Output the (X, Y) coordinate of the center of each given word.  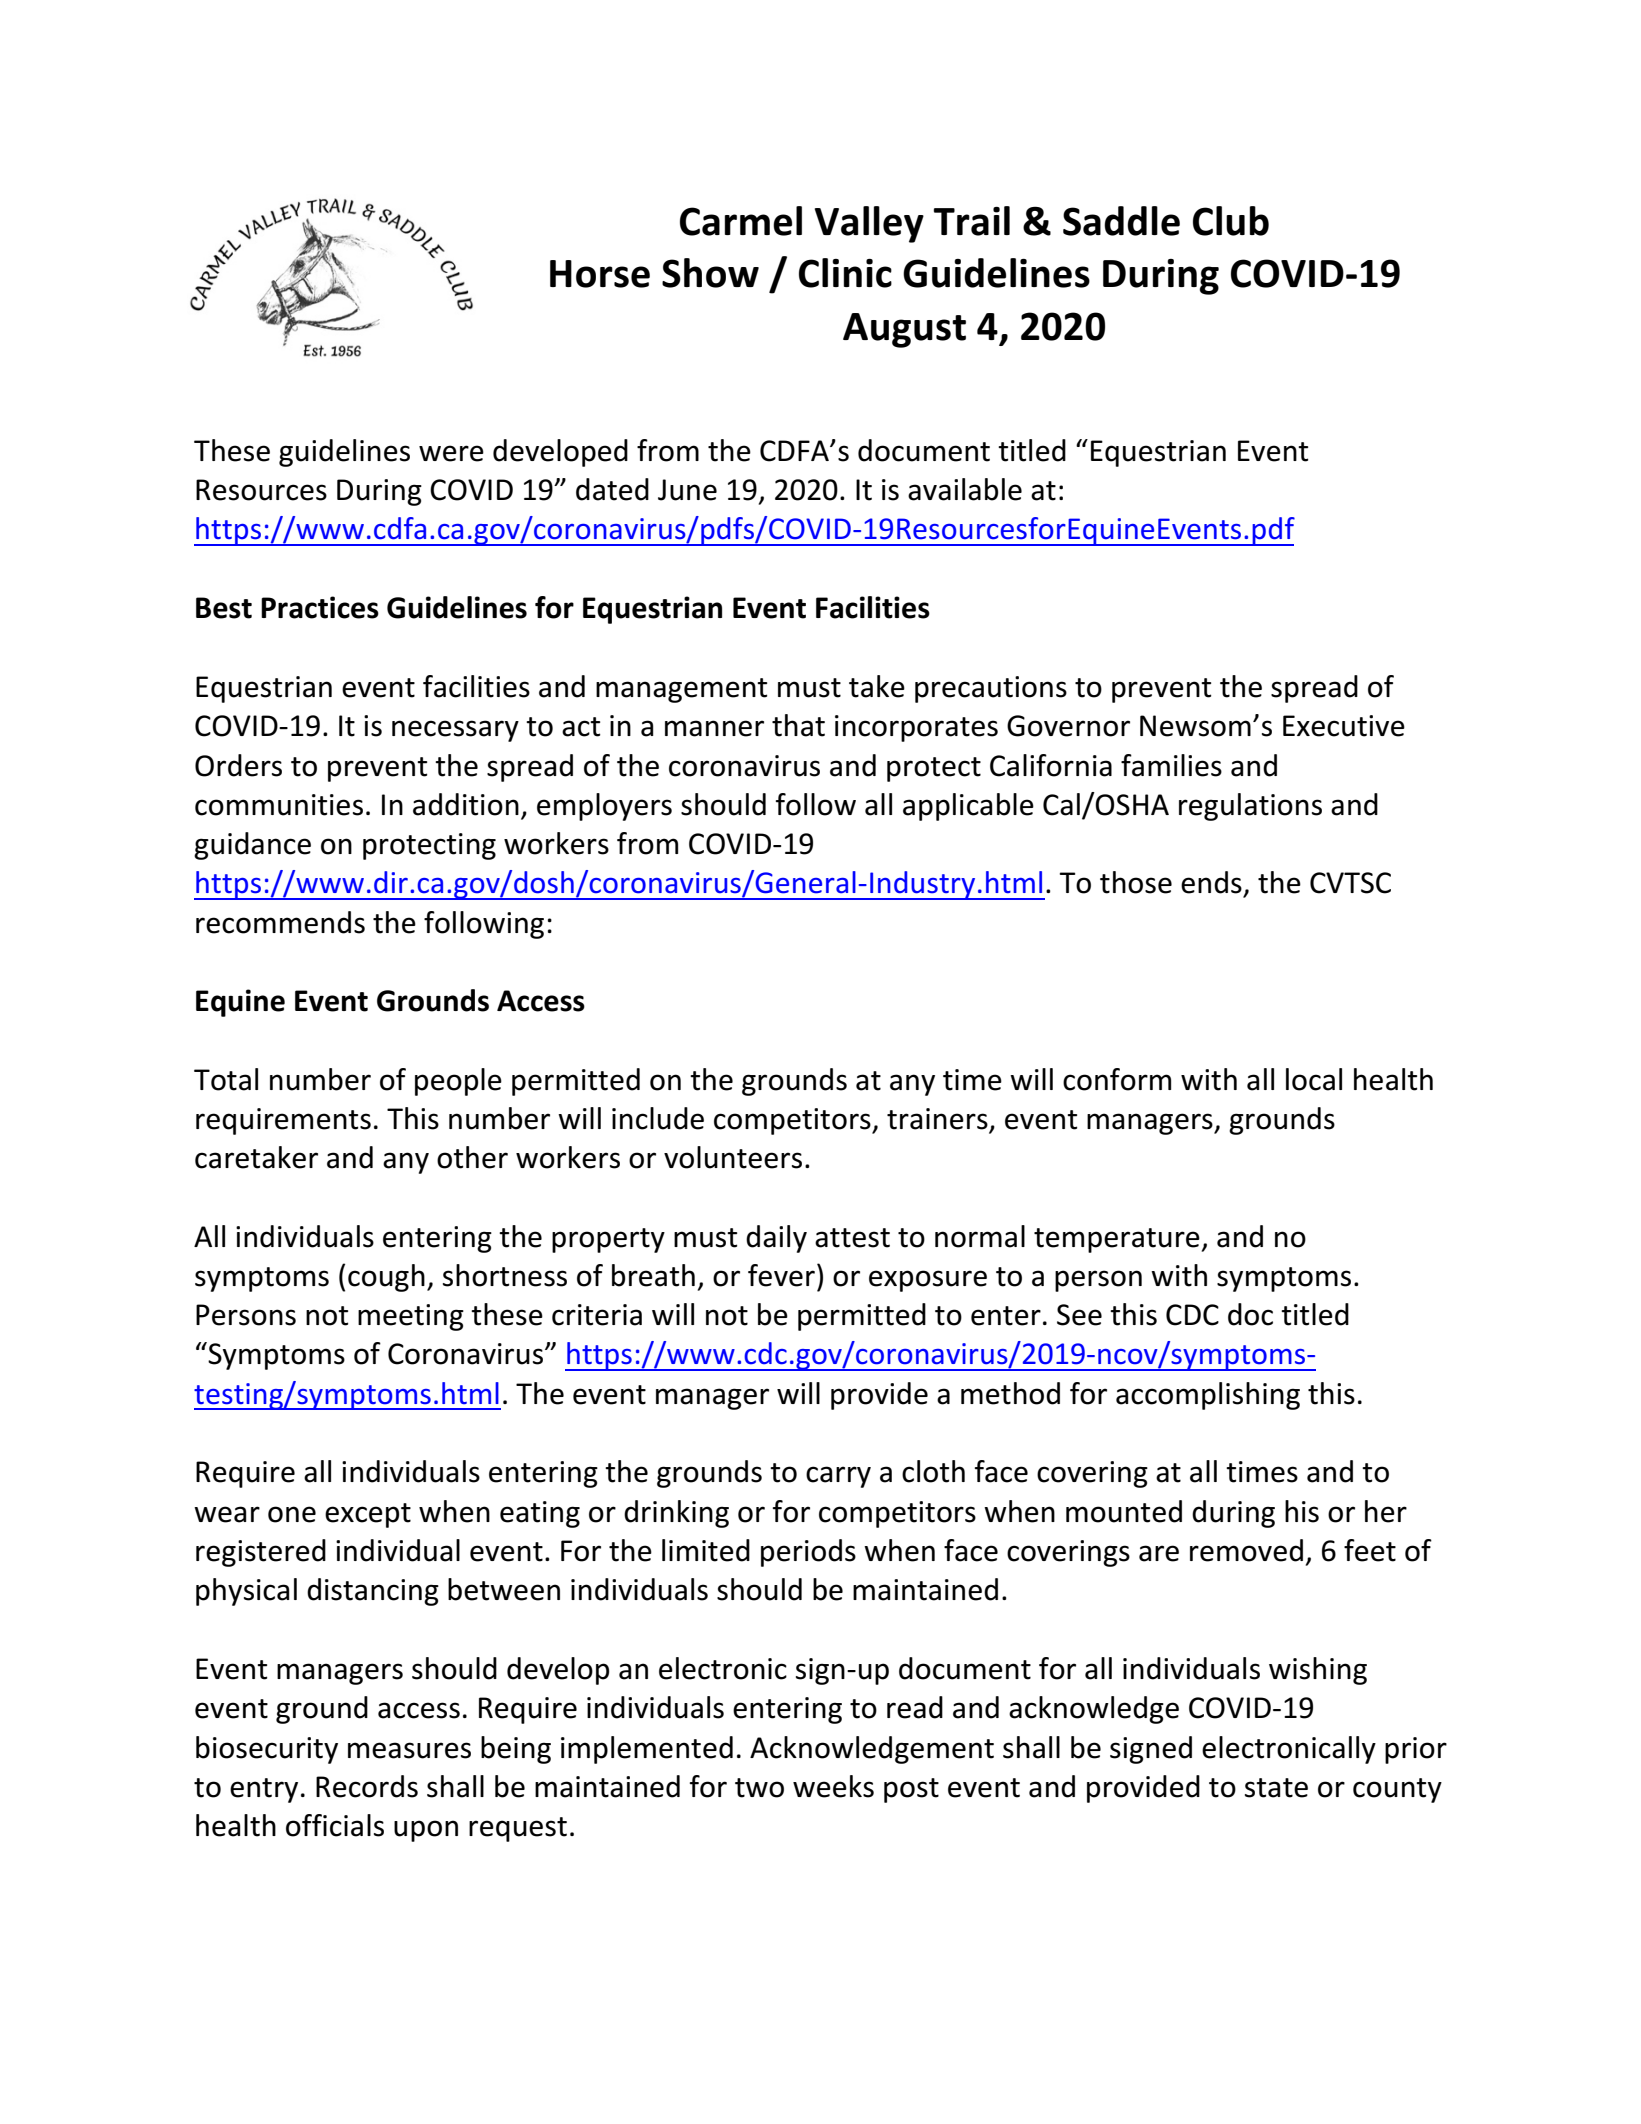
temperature (1118, 1240)
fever (781, 1275)
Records (367, 1786)
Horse (600, 274)
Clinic (845, 273)
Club (1231, 221)
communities (279, 805)
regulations (1250, 807)
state (1276, 1788)
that (798, 725)
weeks (833, 1786)
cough (386, 1278)
